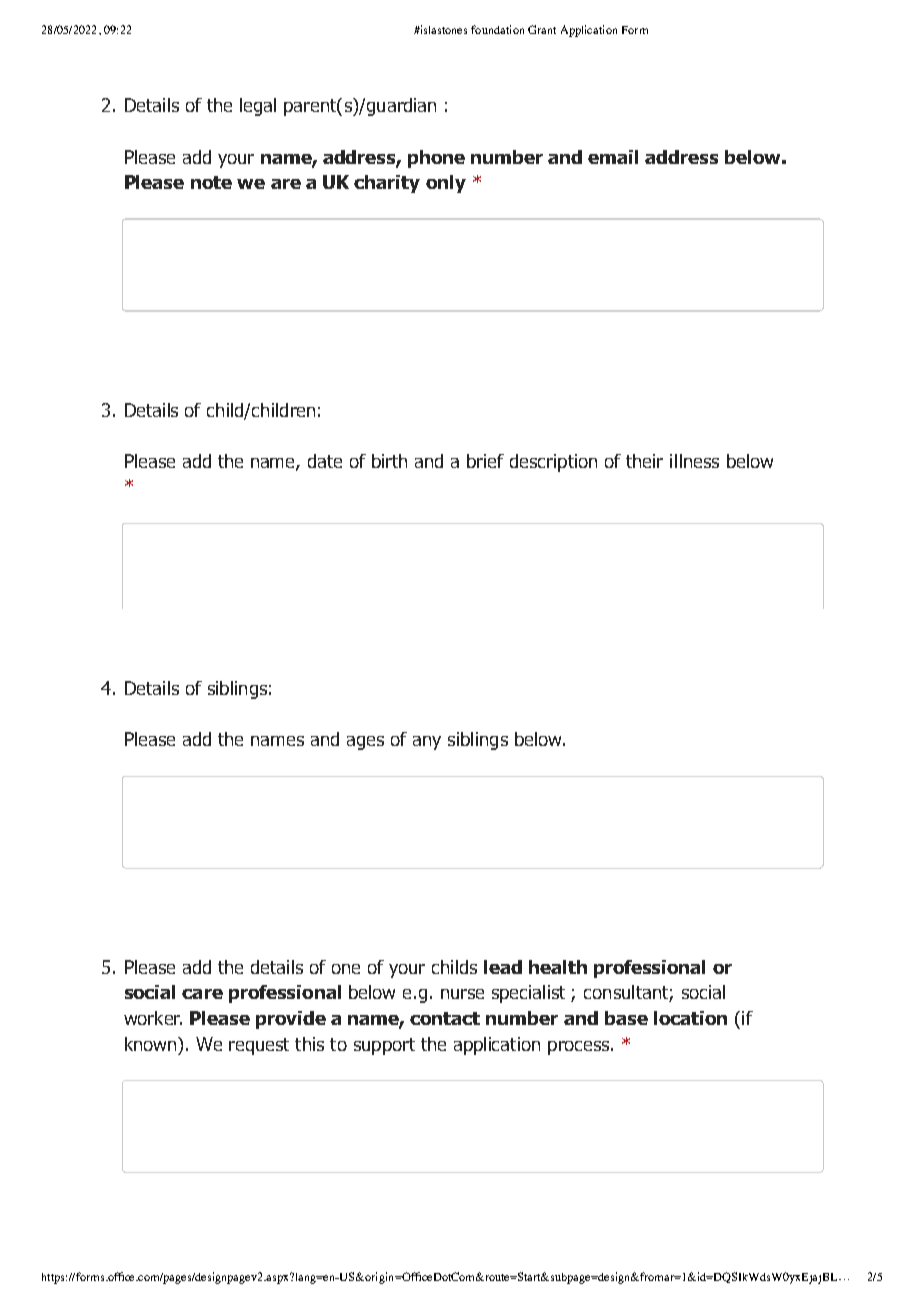  Describe the element at coordinates (694, 461) in the screenshot. I see `illness` at that location.
